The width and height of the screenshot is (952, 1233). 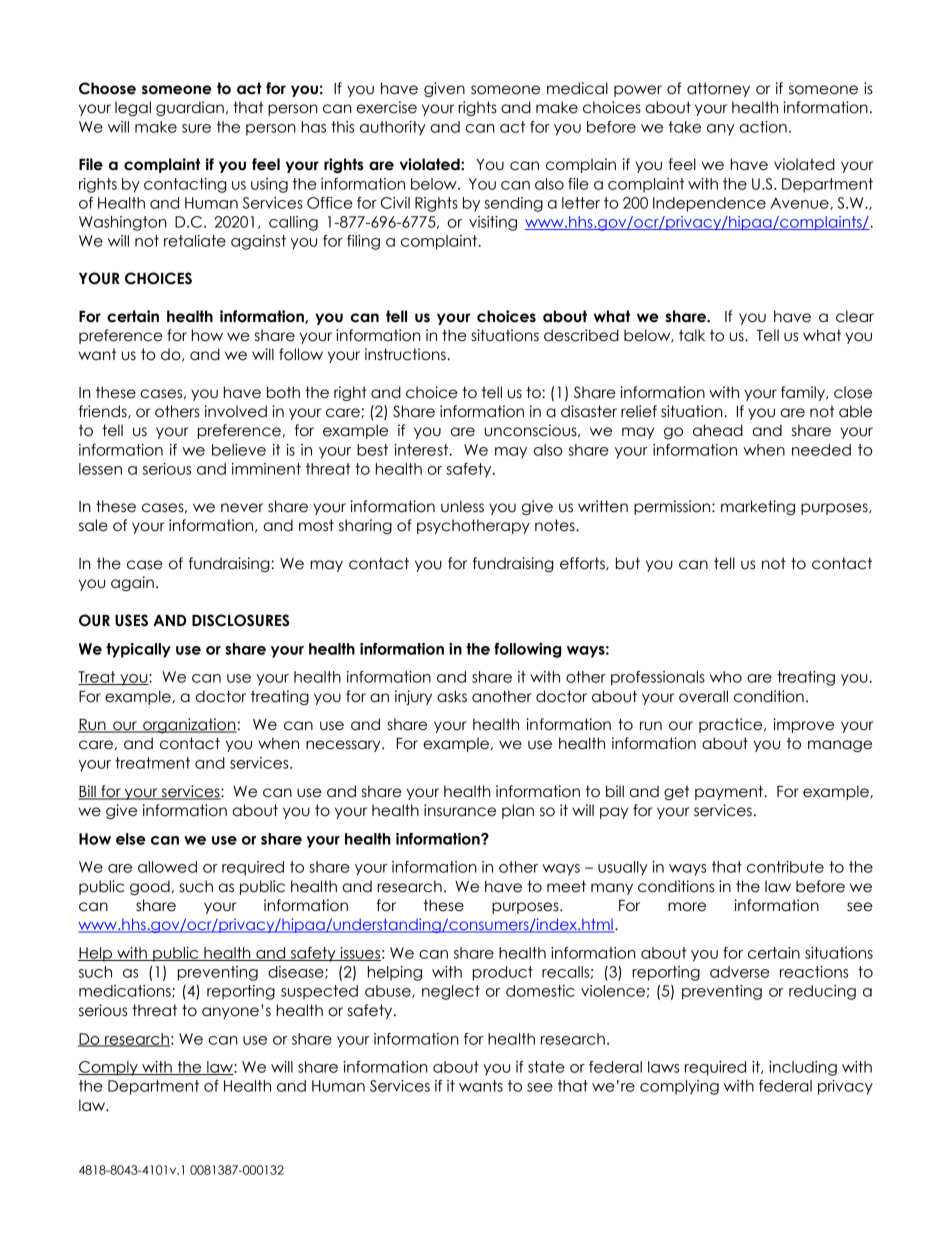 I want to click on USES, so click(x=131, y=620).
